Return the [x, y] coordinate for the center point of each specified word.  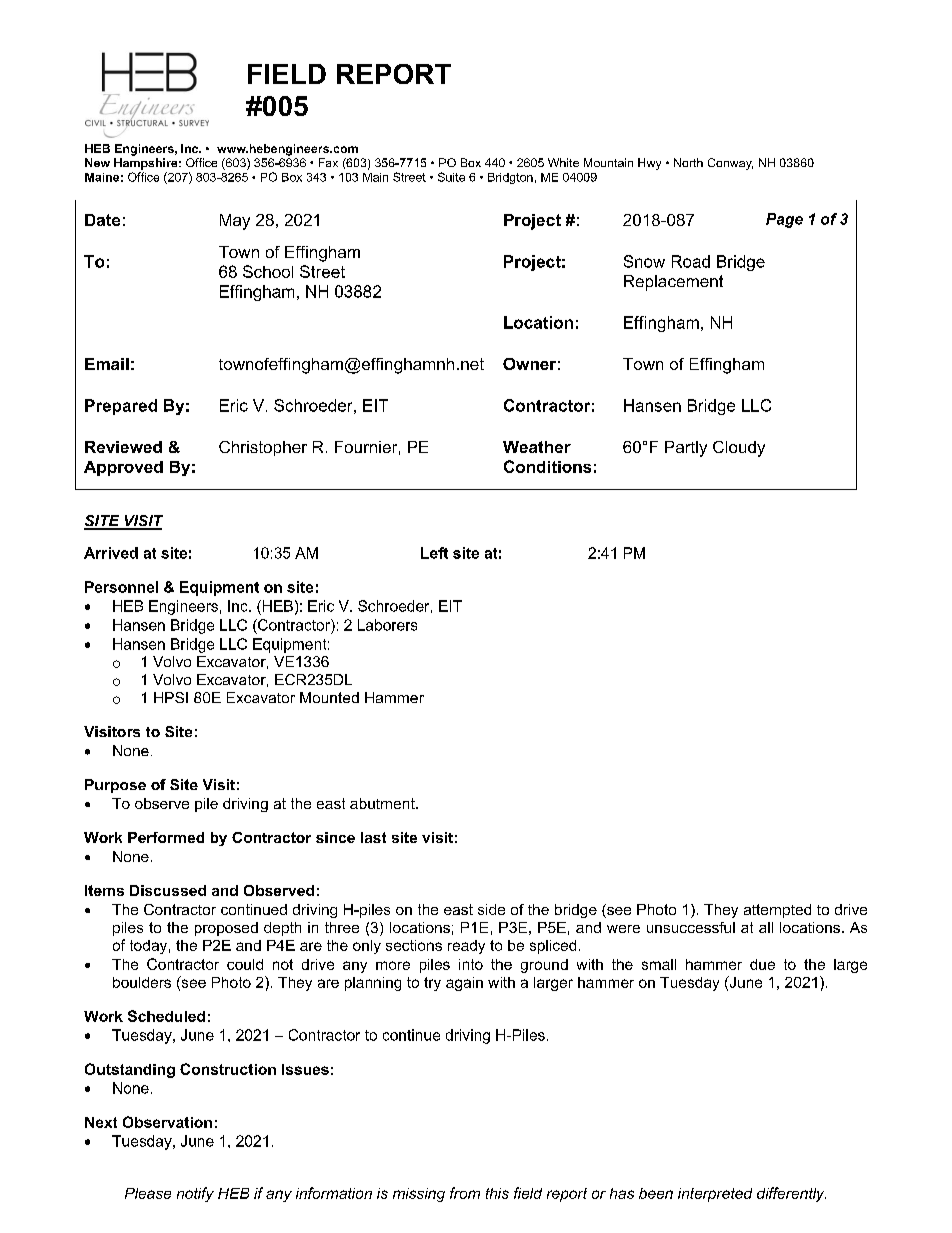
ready [466, 947]
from [465, 1193]
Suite [451, 177]
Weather [537, 447]
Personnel [121, 587]
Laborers [387, 625]
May [235, 222]
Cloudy [739, 449]
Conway [730, 164]
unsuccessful [691, 927]
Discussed [168, 890]
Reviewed [123, 447]
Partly [686, 449]
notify [195, 1194]
